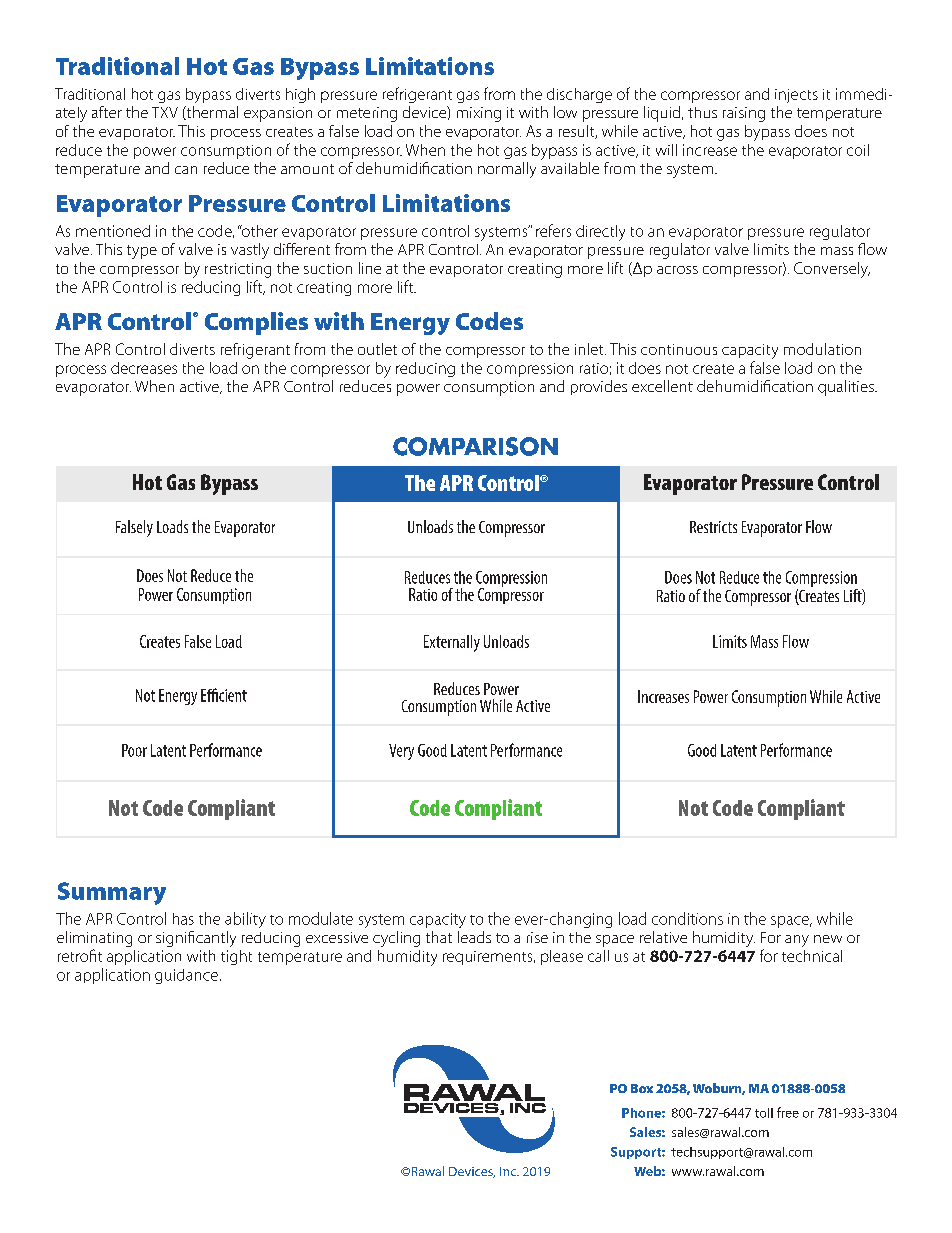  I want to click on mixing, so click(479, 114).
